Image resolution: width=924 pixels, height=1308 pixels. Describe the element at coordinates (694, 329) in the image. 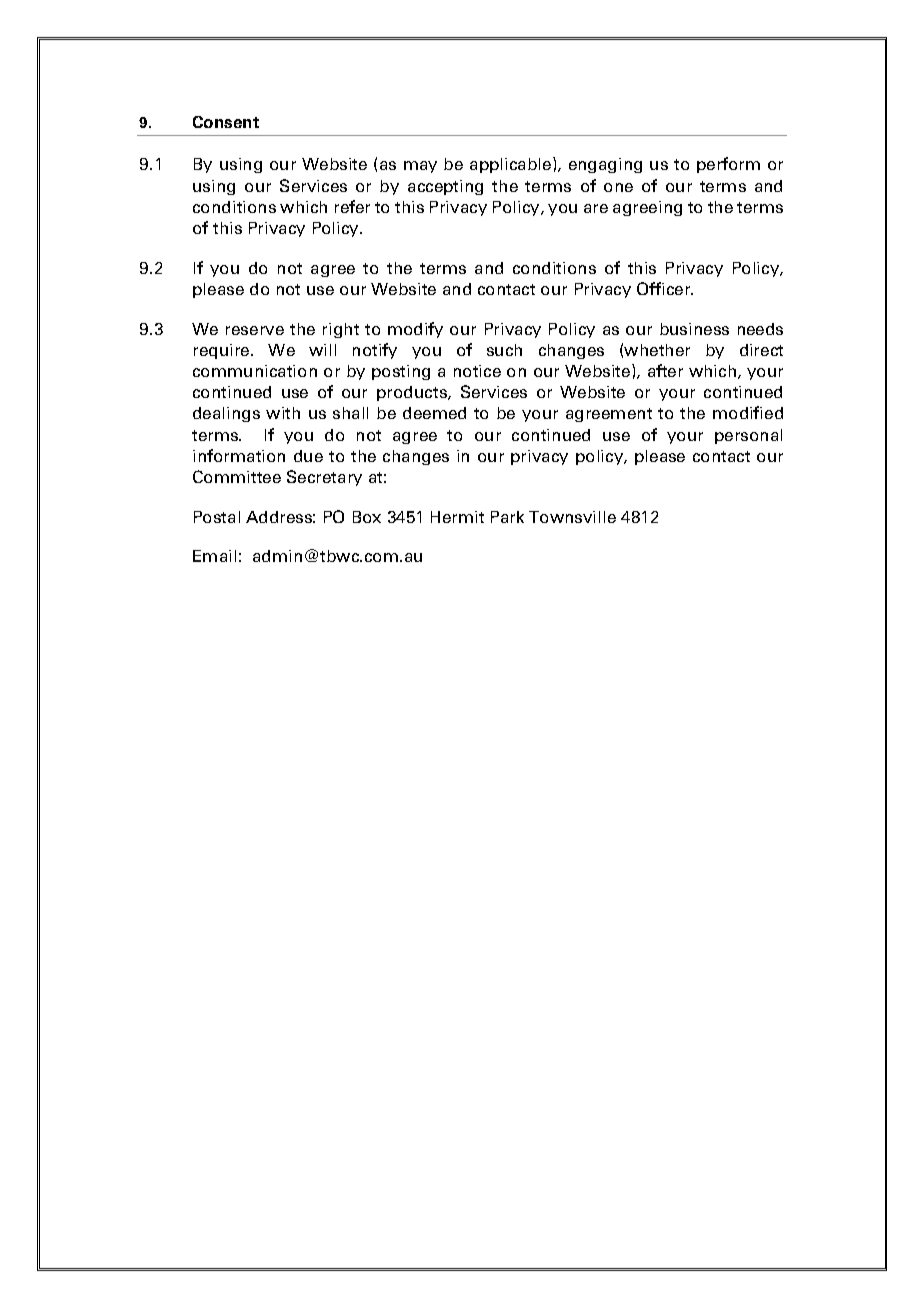

I see `business` at that location.
